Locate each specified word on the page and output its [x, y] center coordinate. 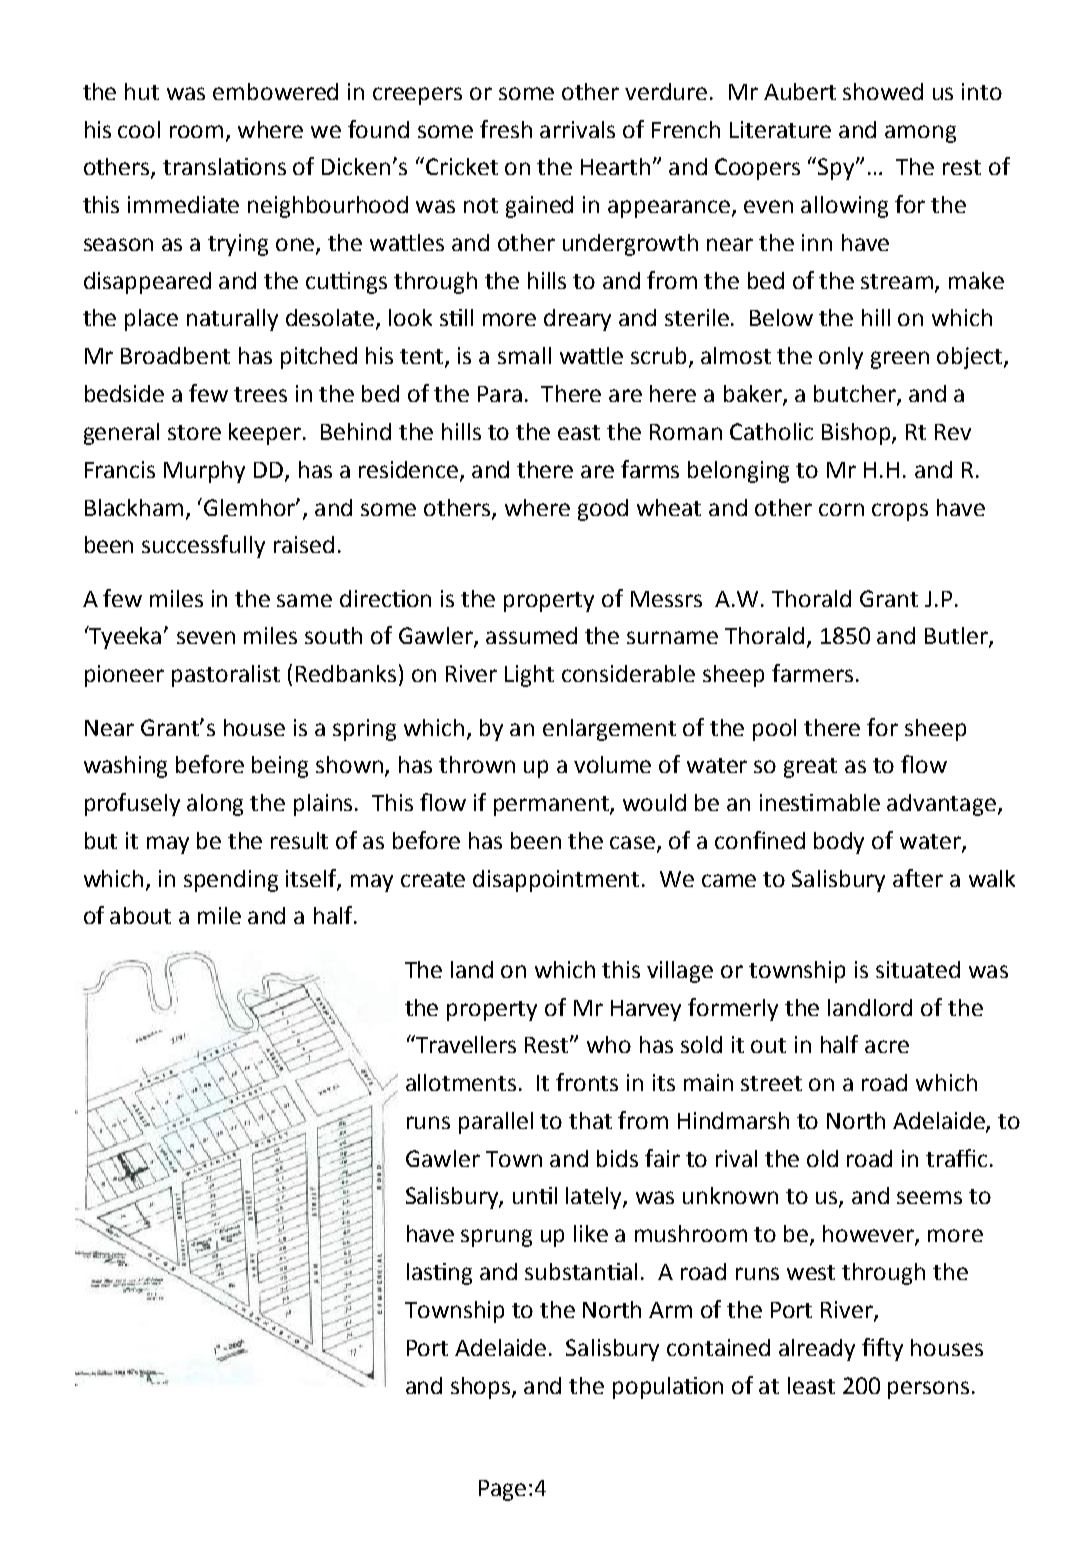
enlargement [609, 730]
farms [650, 469]
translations [224, 166]
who [609, 1044]
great [810, 768]
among [920, 134]
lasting [439, 1274]
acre [887, 1046]
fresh [506, 129]
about [140, 915]
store [194, 432]
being [280, 767]
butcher [856, 395]
